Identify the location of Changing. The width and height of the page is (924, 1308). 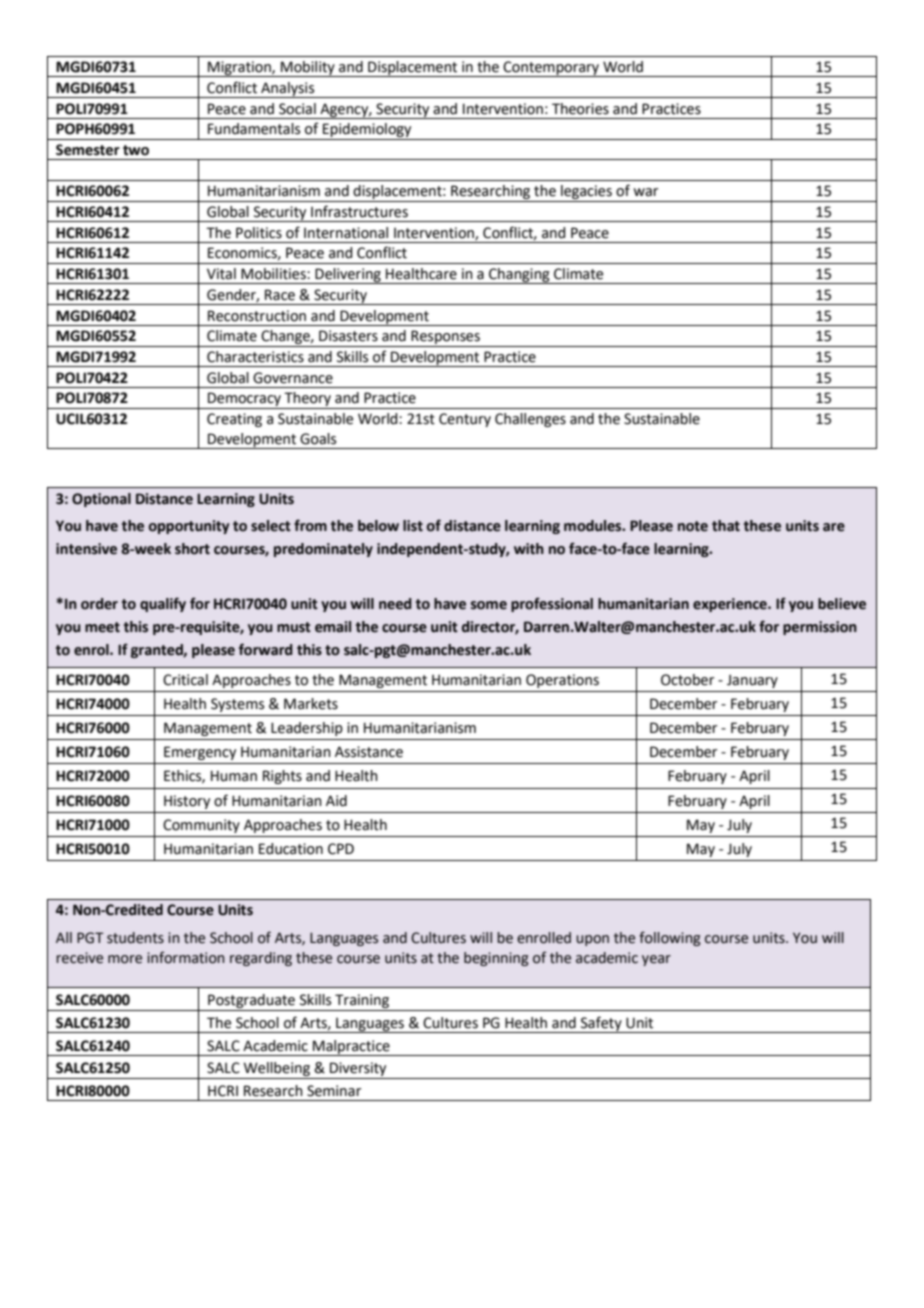
(519, 276).
